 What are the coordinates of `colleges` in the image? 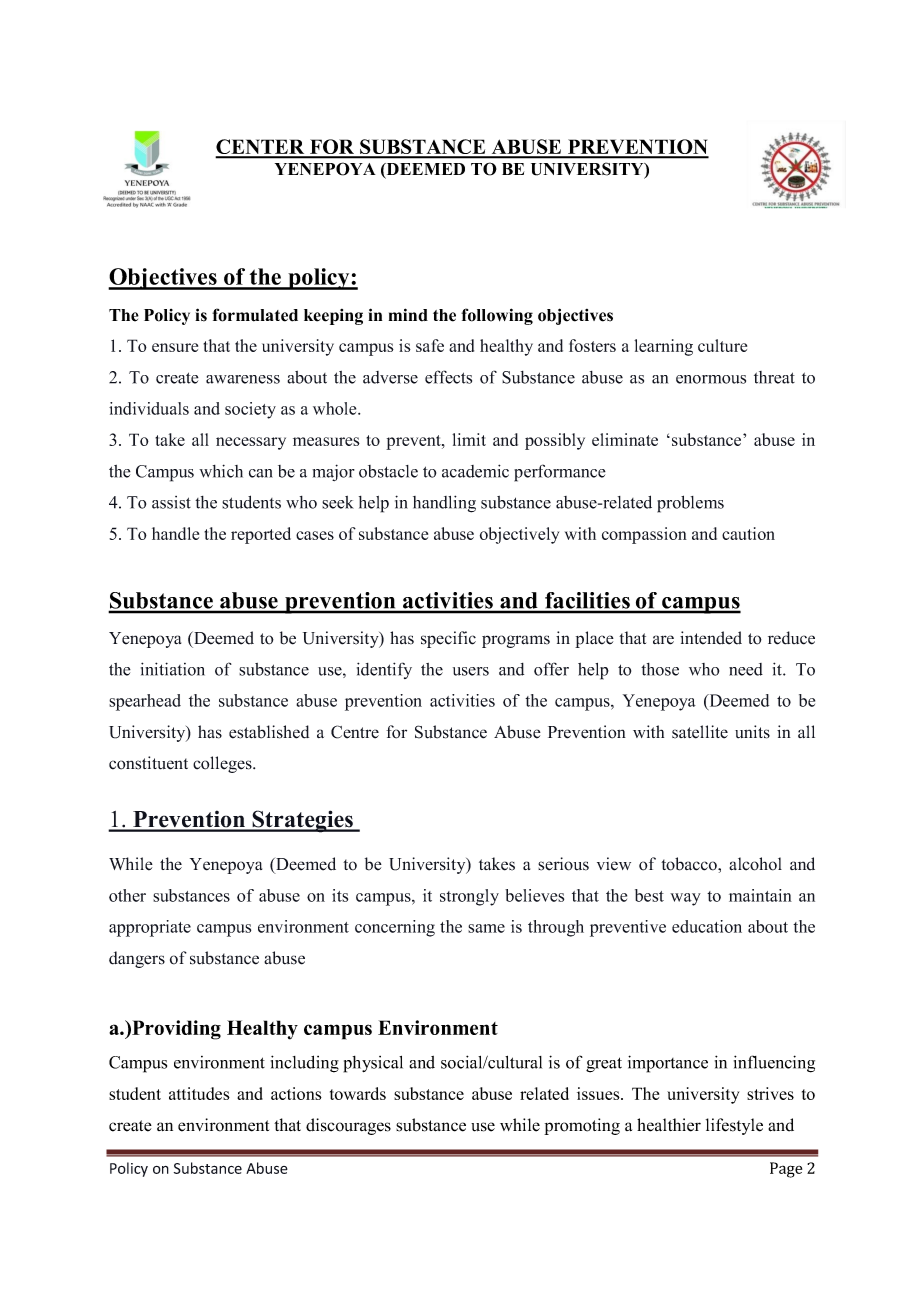 It's located at (223, 764).
